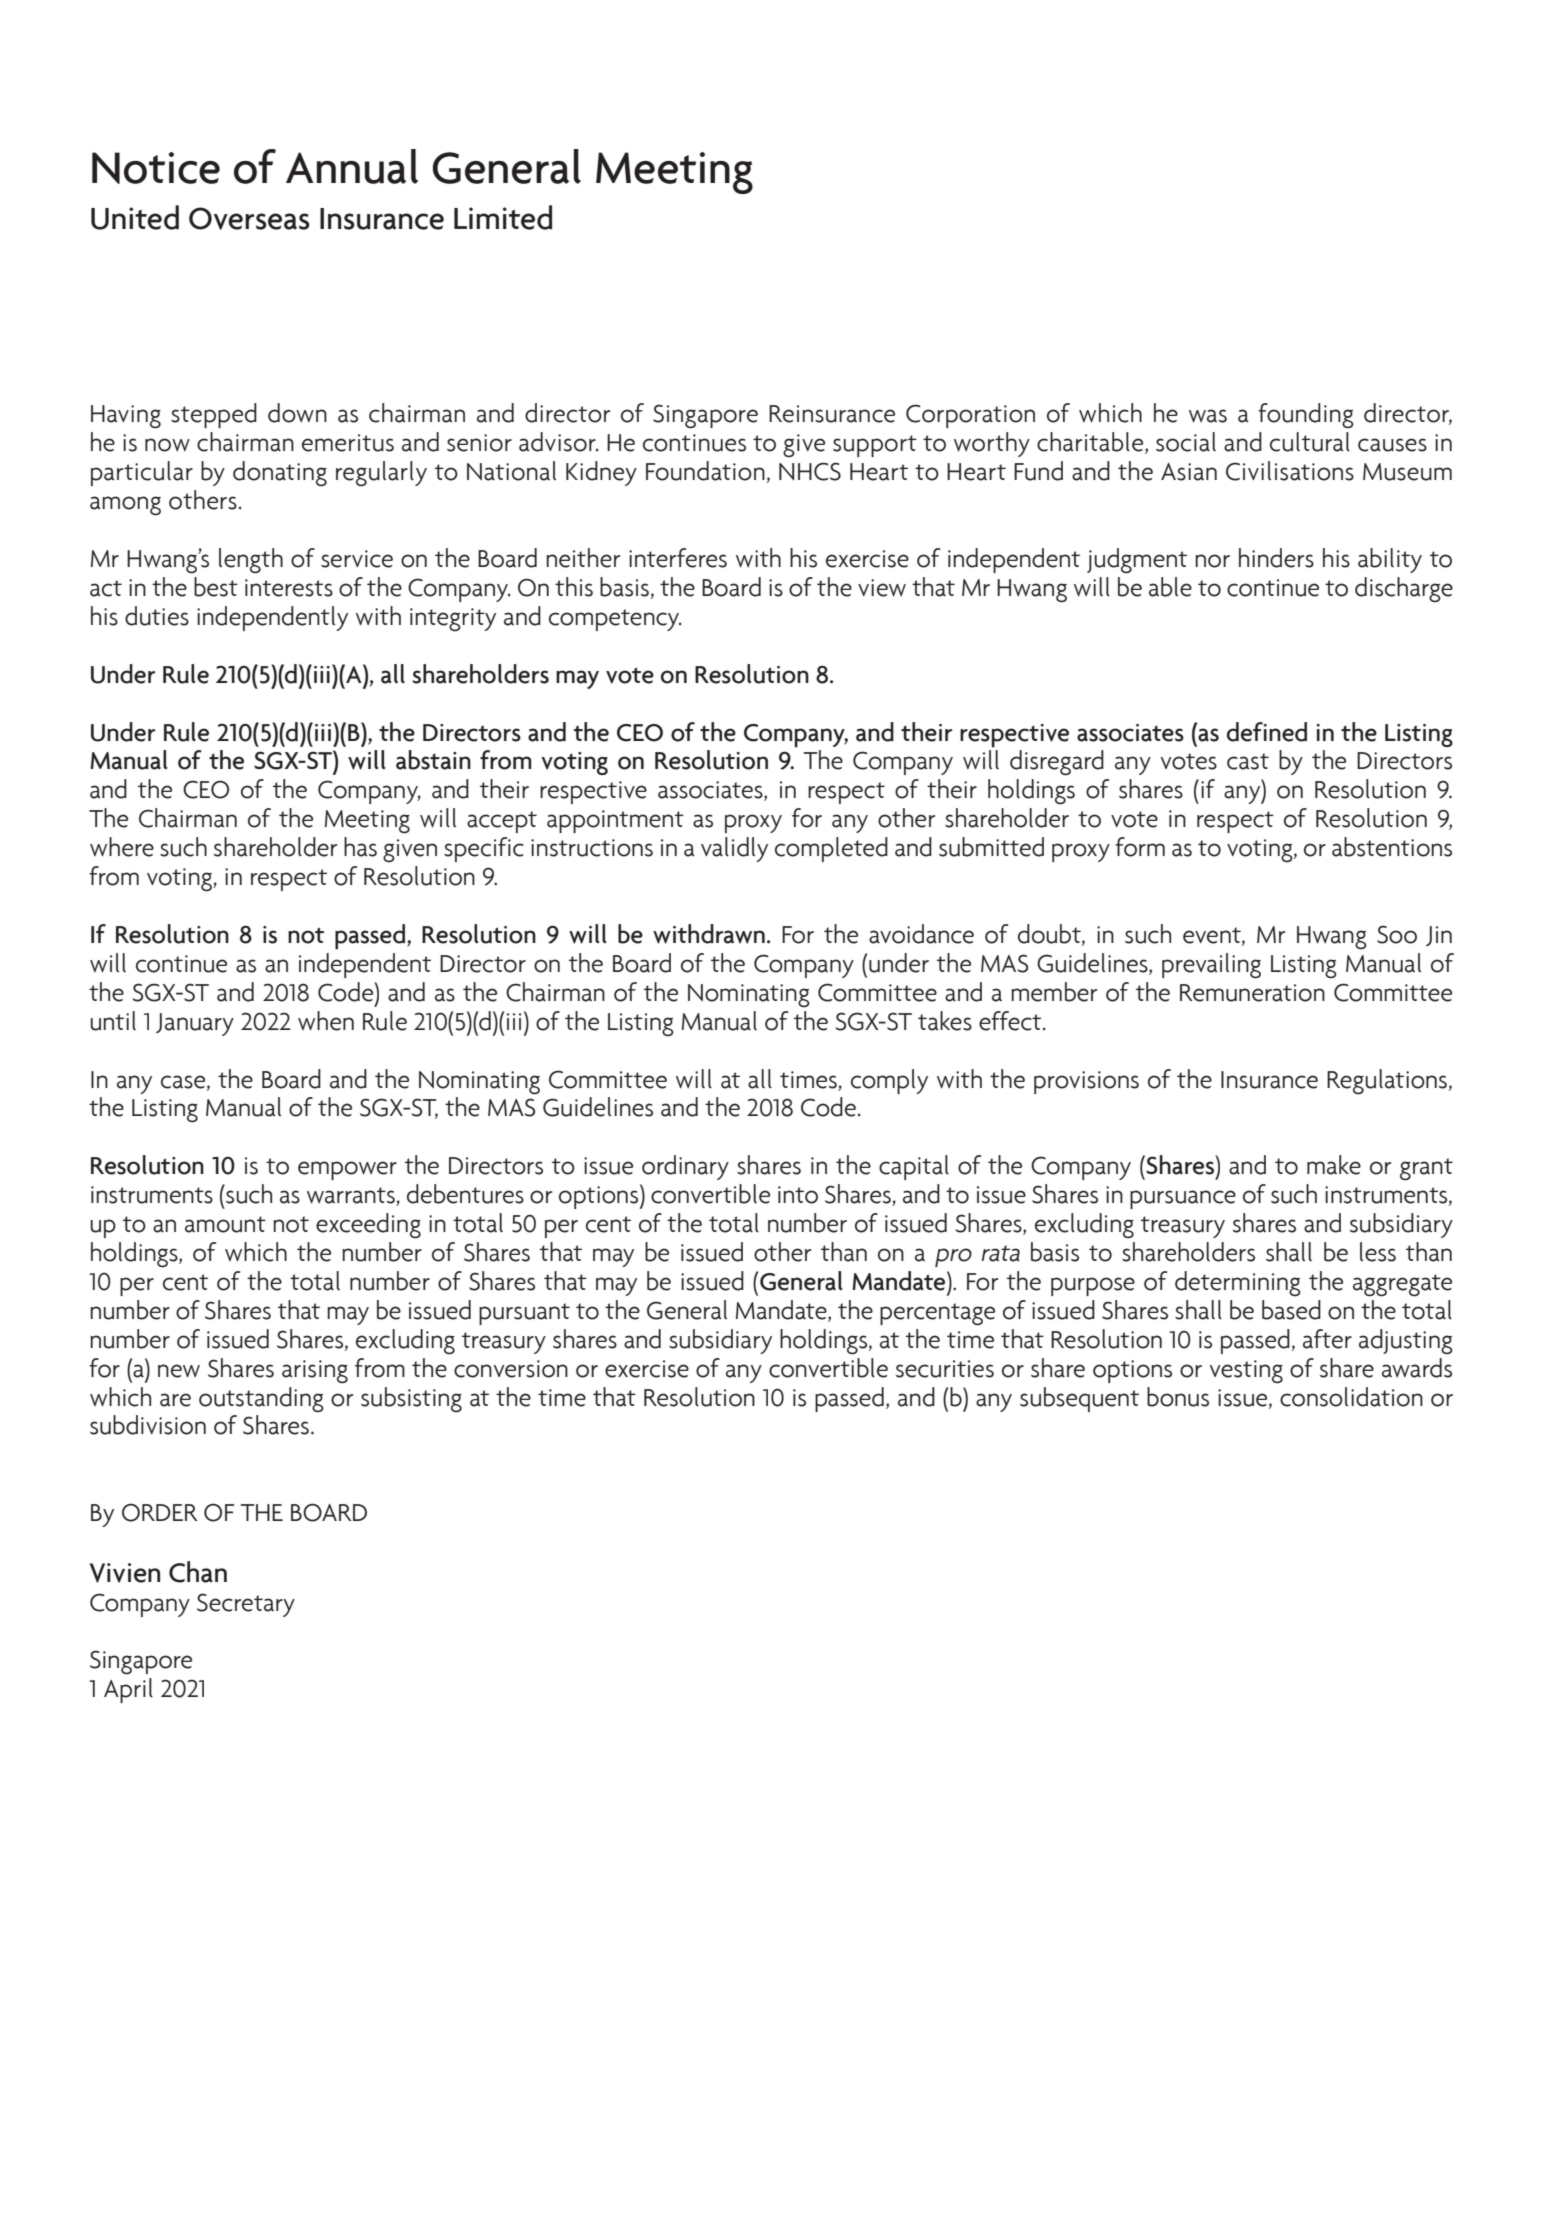 Image resolution: width=1565 pixels, height=2213 pixels. What do you see at coordinates (246, 1605) in the screenshot?
I see `Secretary` at bounding box center [246, 1605].
